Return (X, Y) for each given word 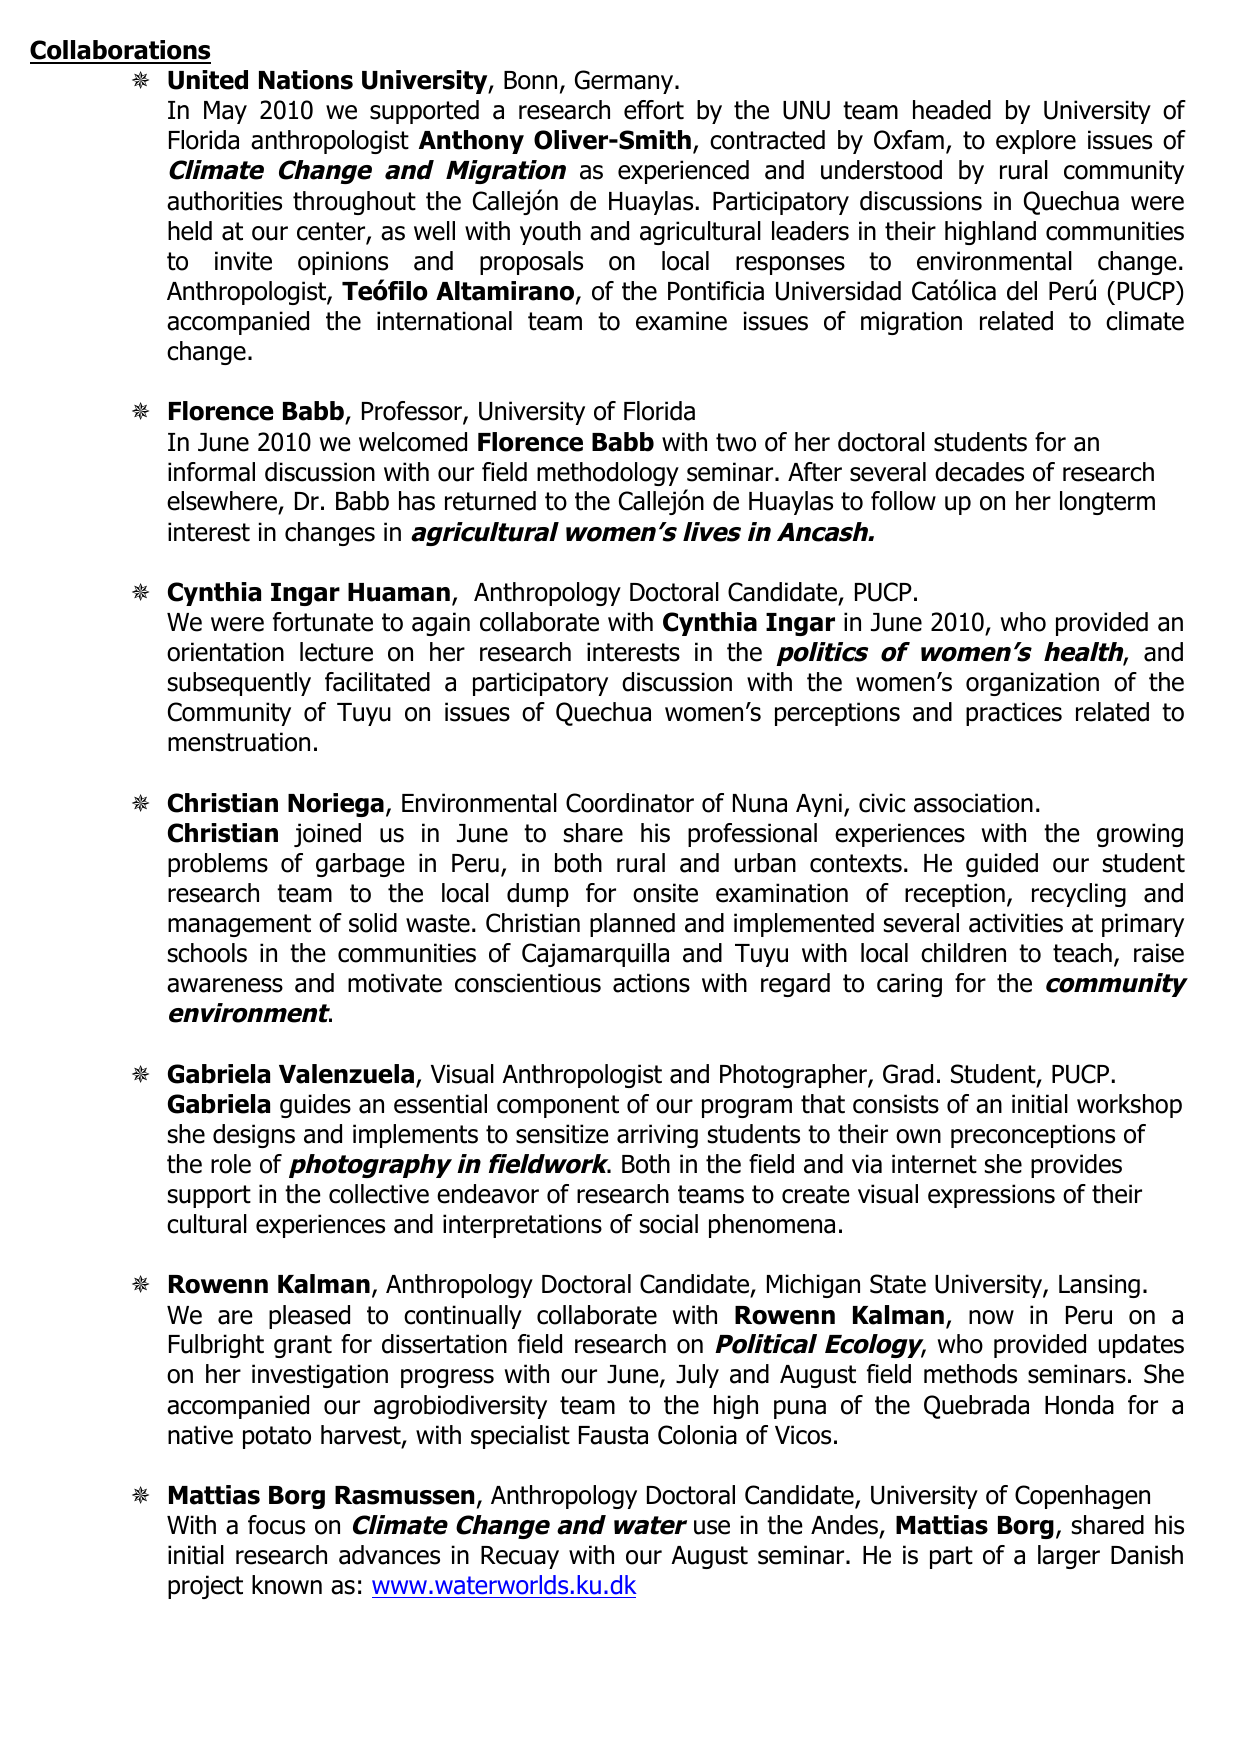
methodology (608, 474)
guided (1002, 865)
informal (211, 472)
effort (654, 110)
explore (1036, 142)
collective (379, 1194)
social (669, 1224)
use (712, 1527)
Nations (306, 80)
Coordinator (630, 803)
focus (276, 1525)
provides (1076, 1166)
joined (327, 835)
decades (979, 472)
